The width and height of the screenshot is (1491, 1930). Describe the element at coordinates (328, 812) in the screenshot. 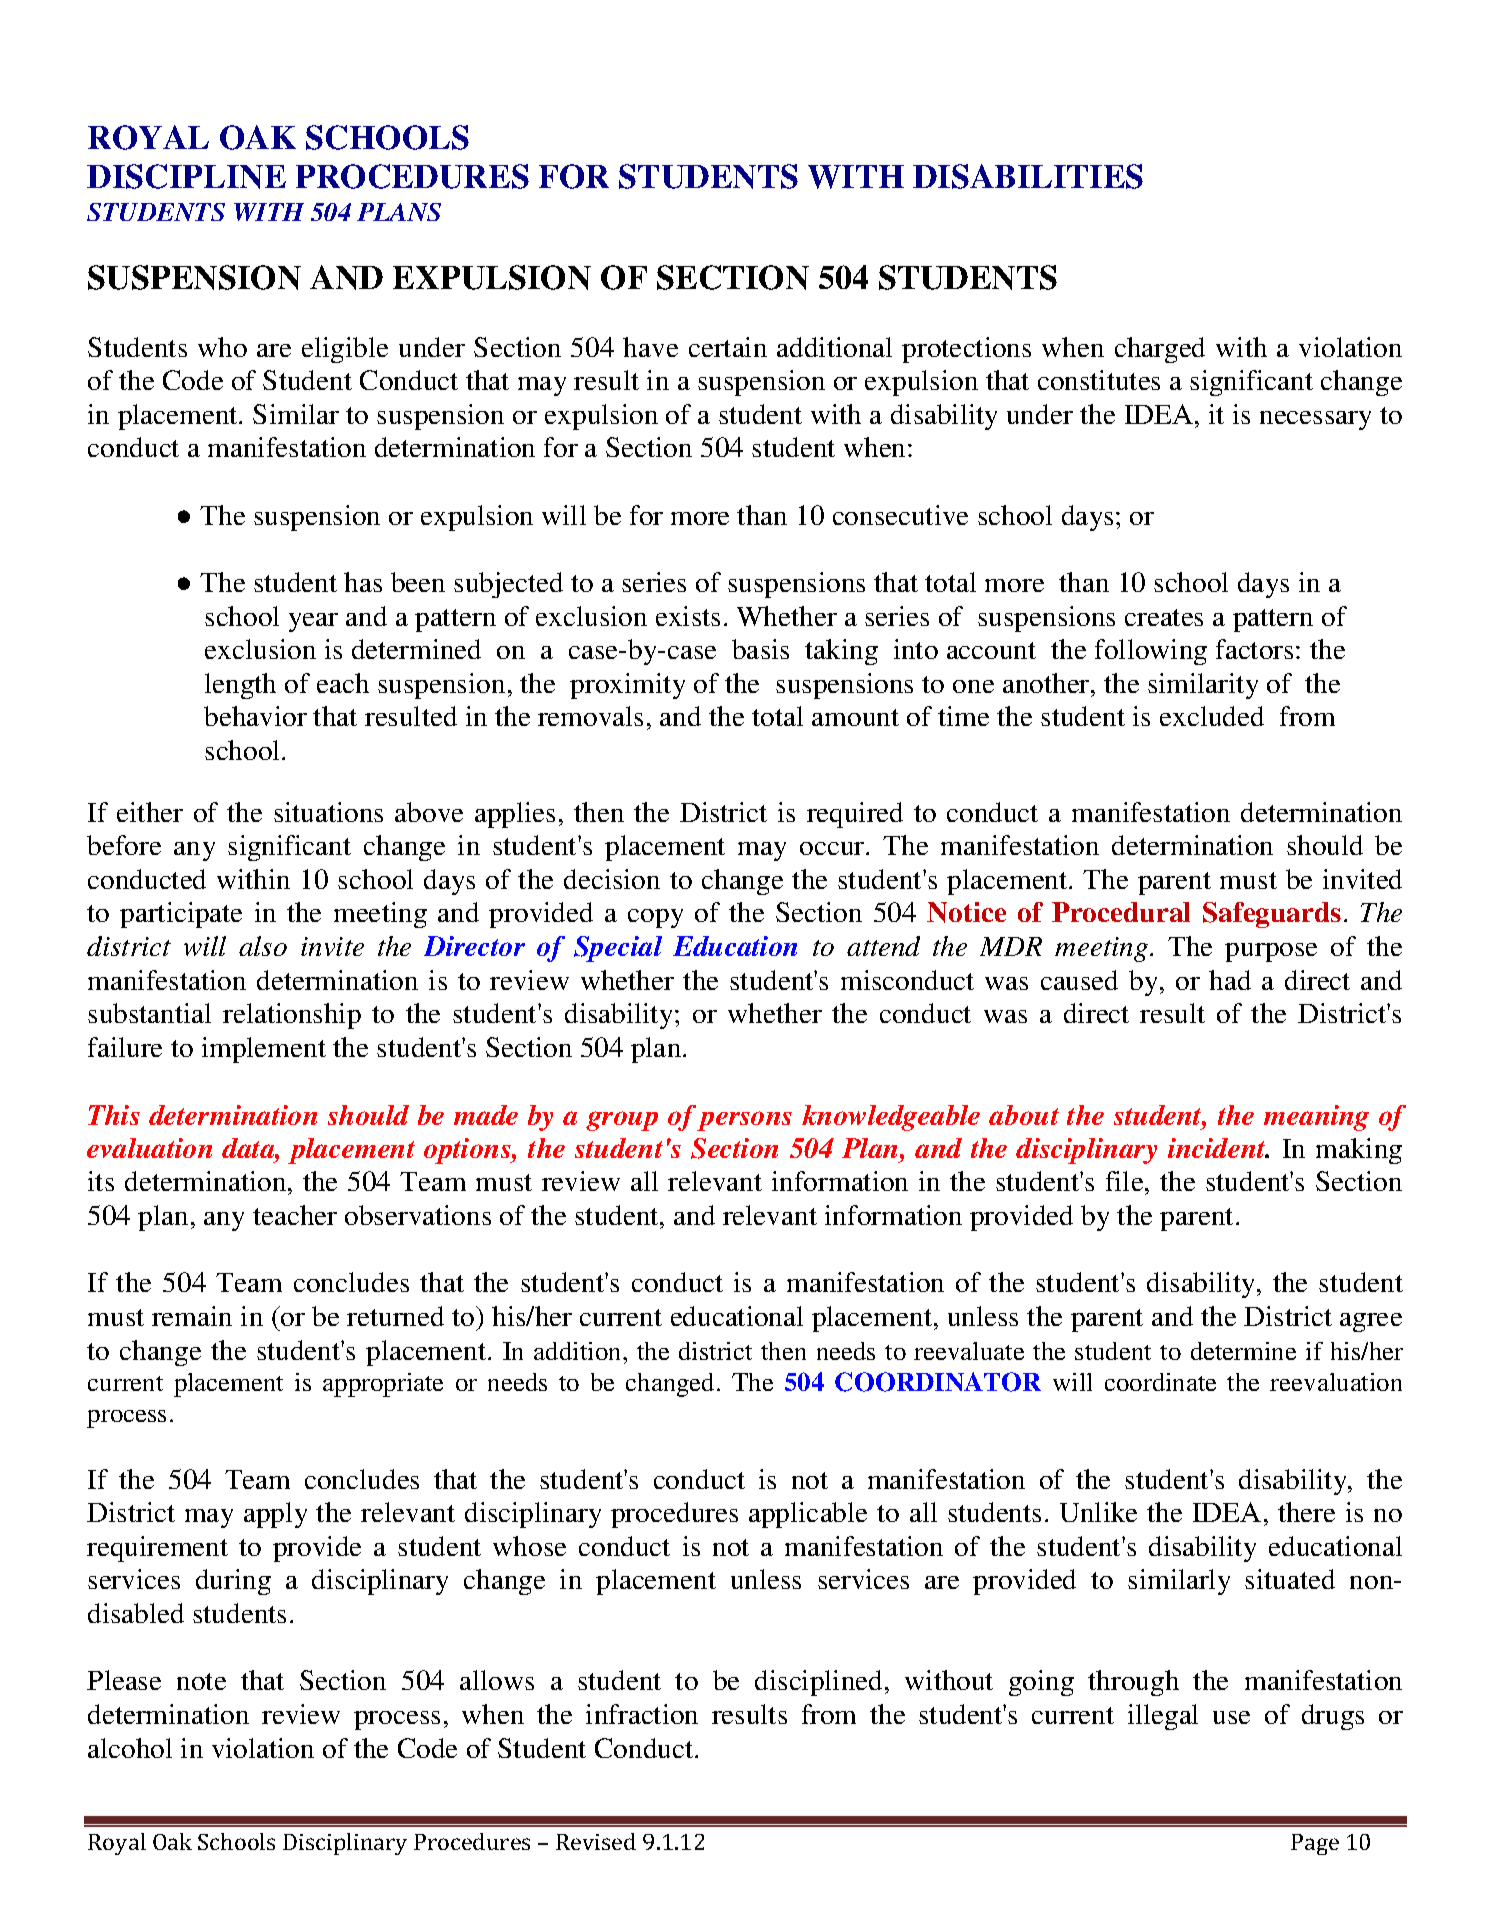

I see `situations` at that location.
